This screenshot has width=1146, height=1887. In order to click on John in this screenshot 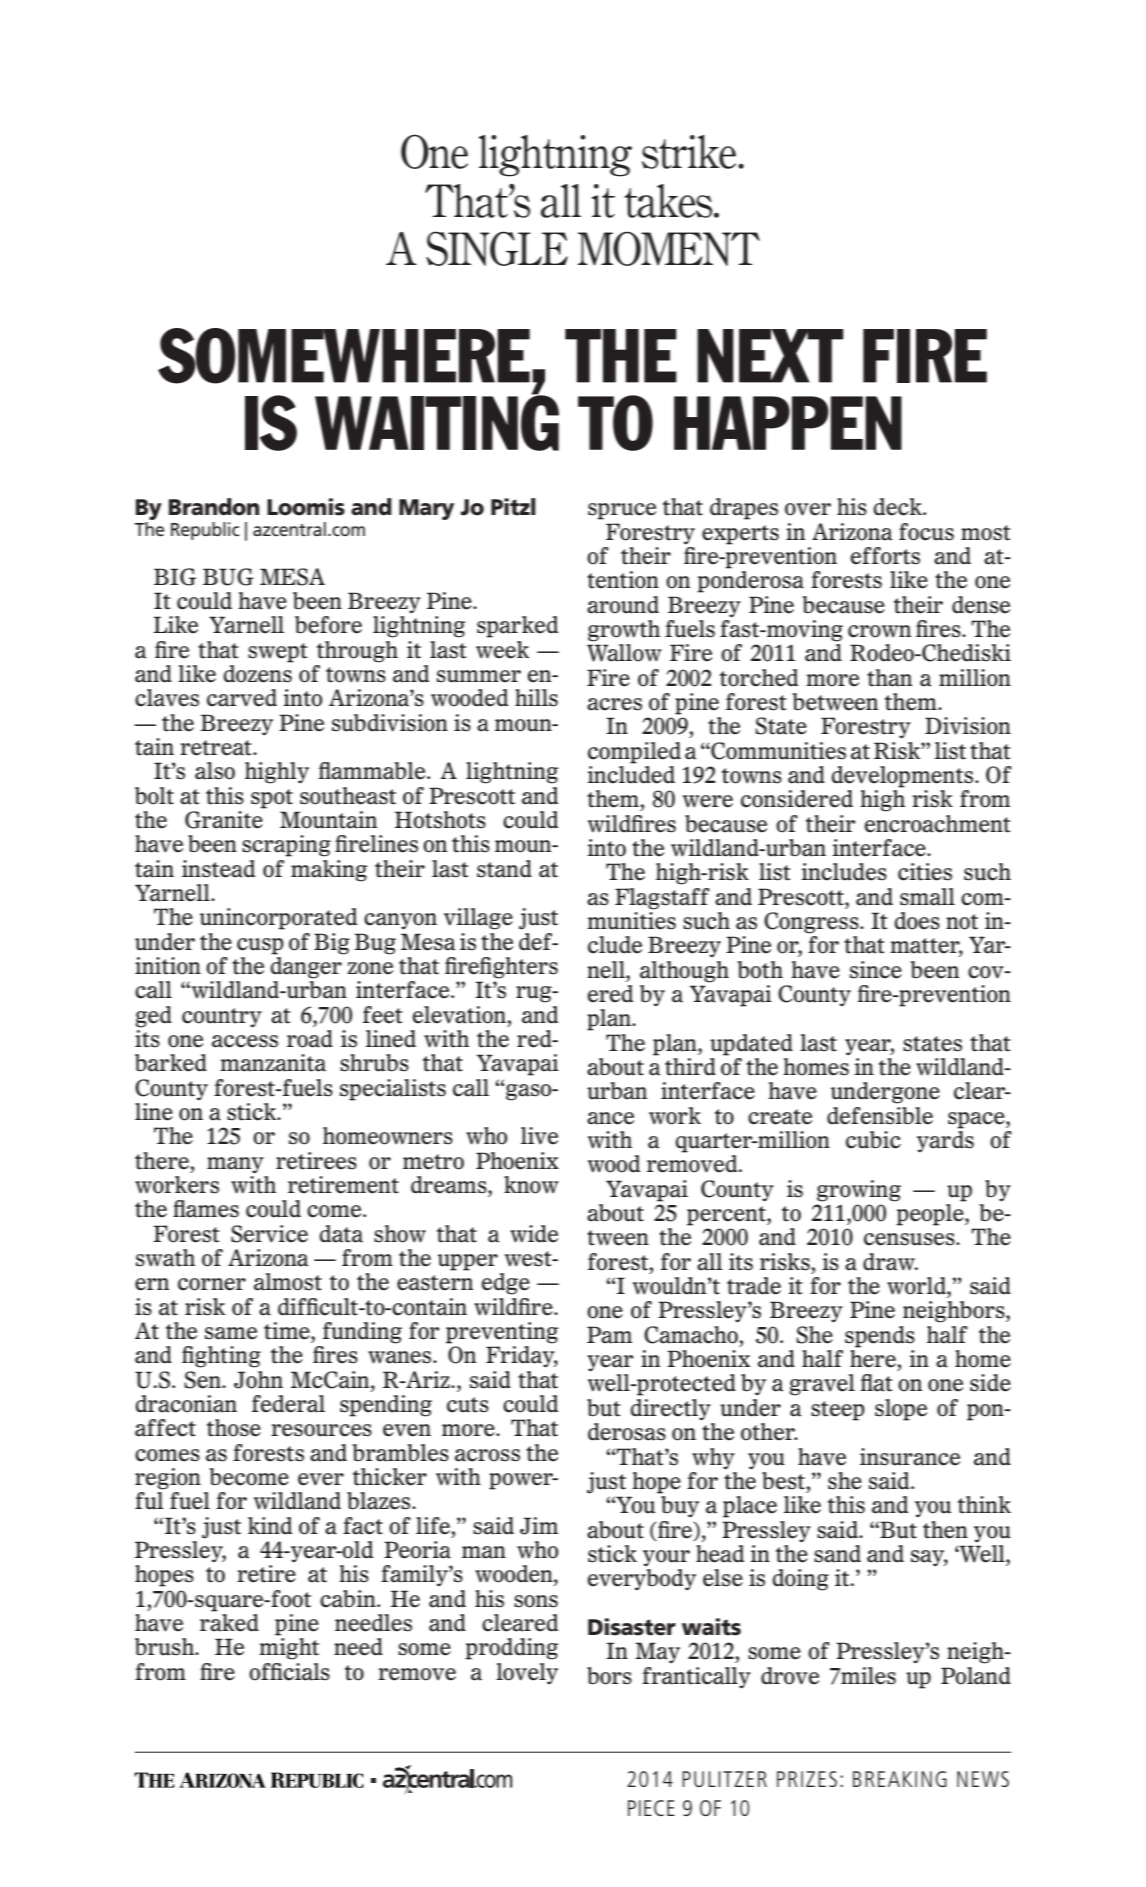, I will do `click(258, 1380)`.
